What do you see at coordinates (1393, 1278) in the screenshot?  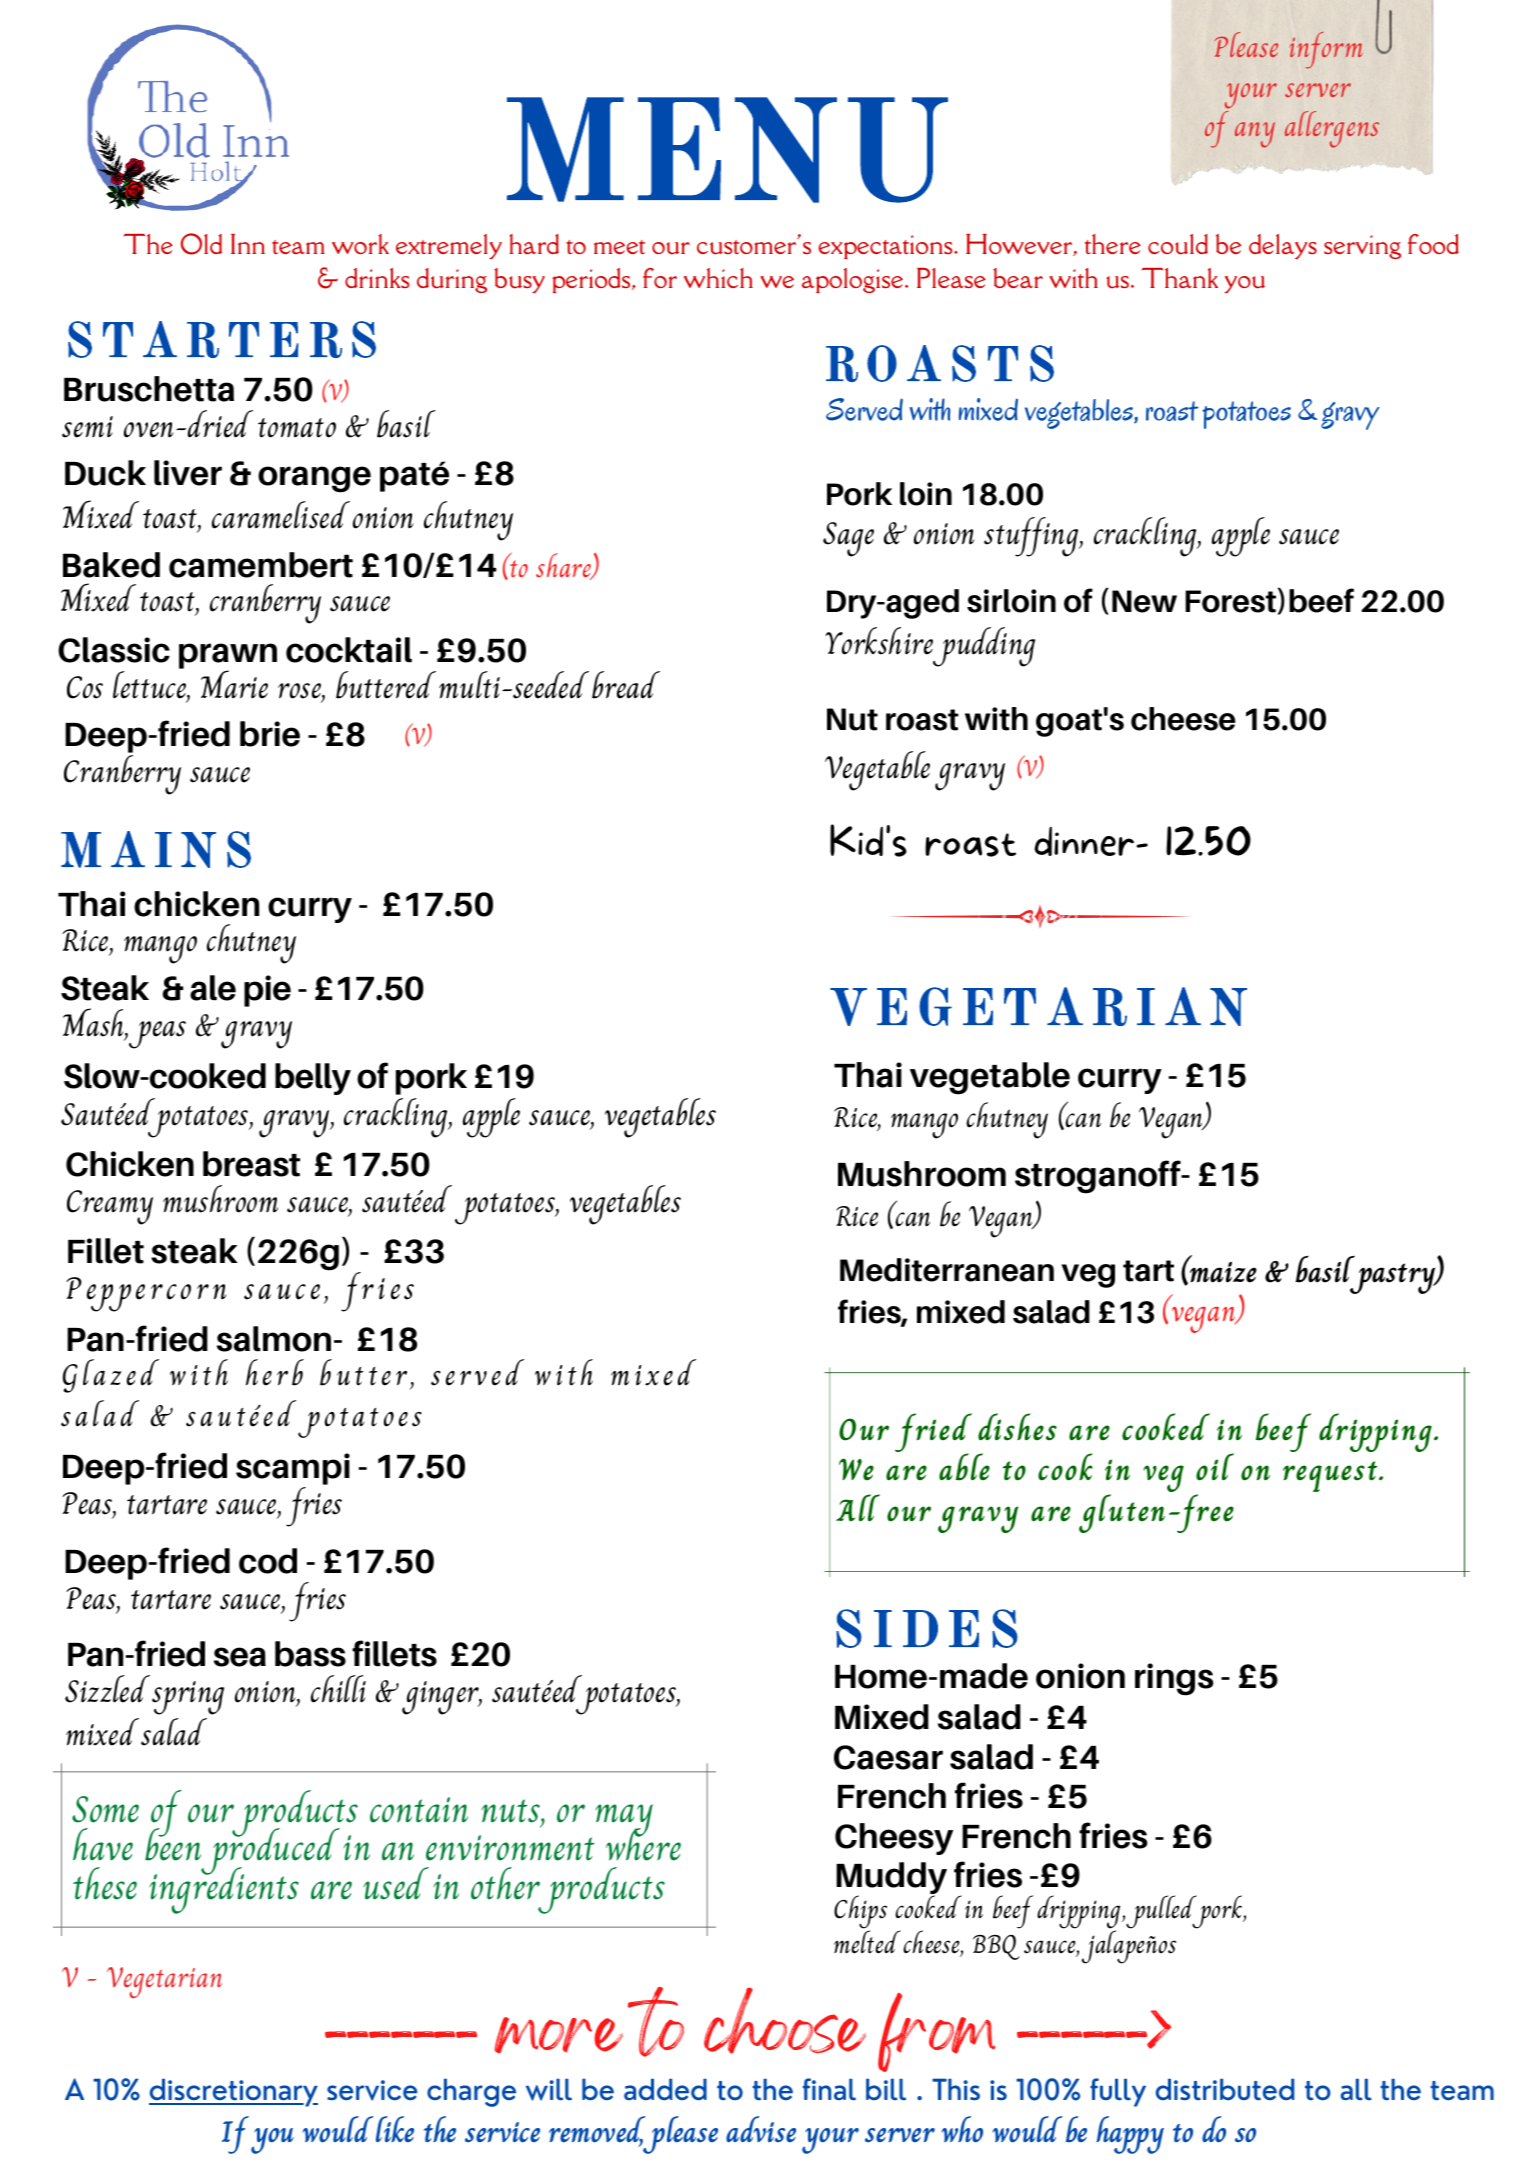 I see `pastry` at bounding box center [1393, 1278].
